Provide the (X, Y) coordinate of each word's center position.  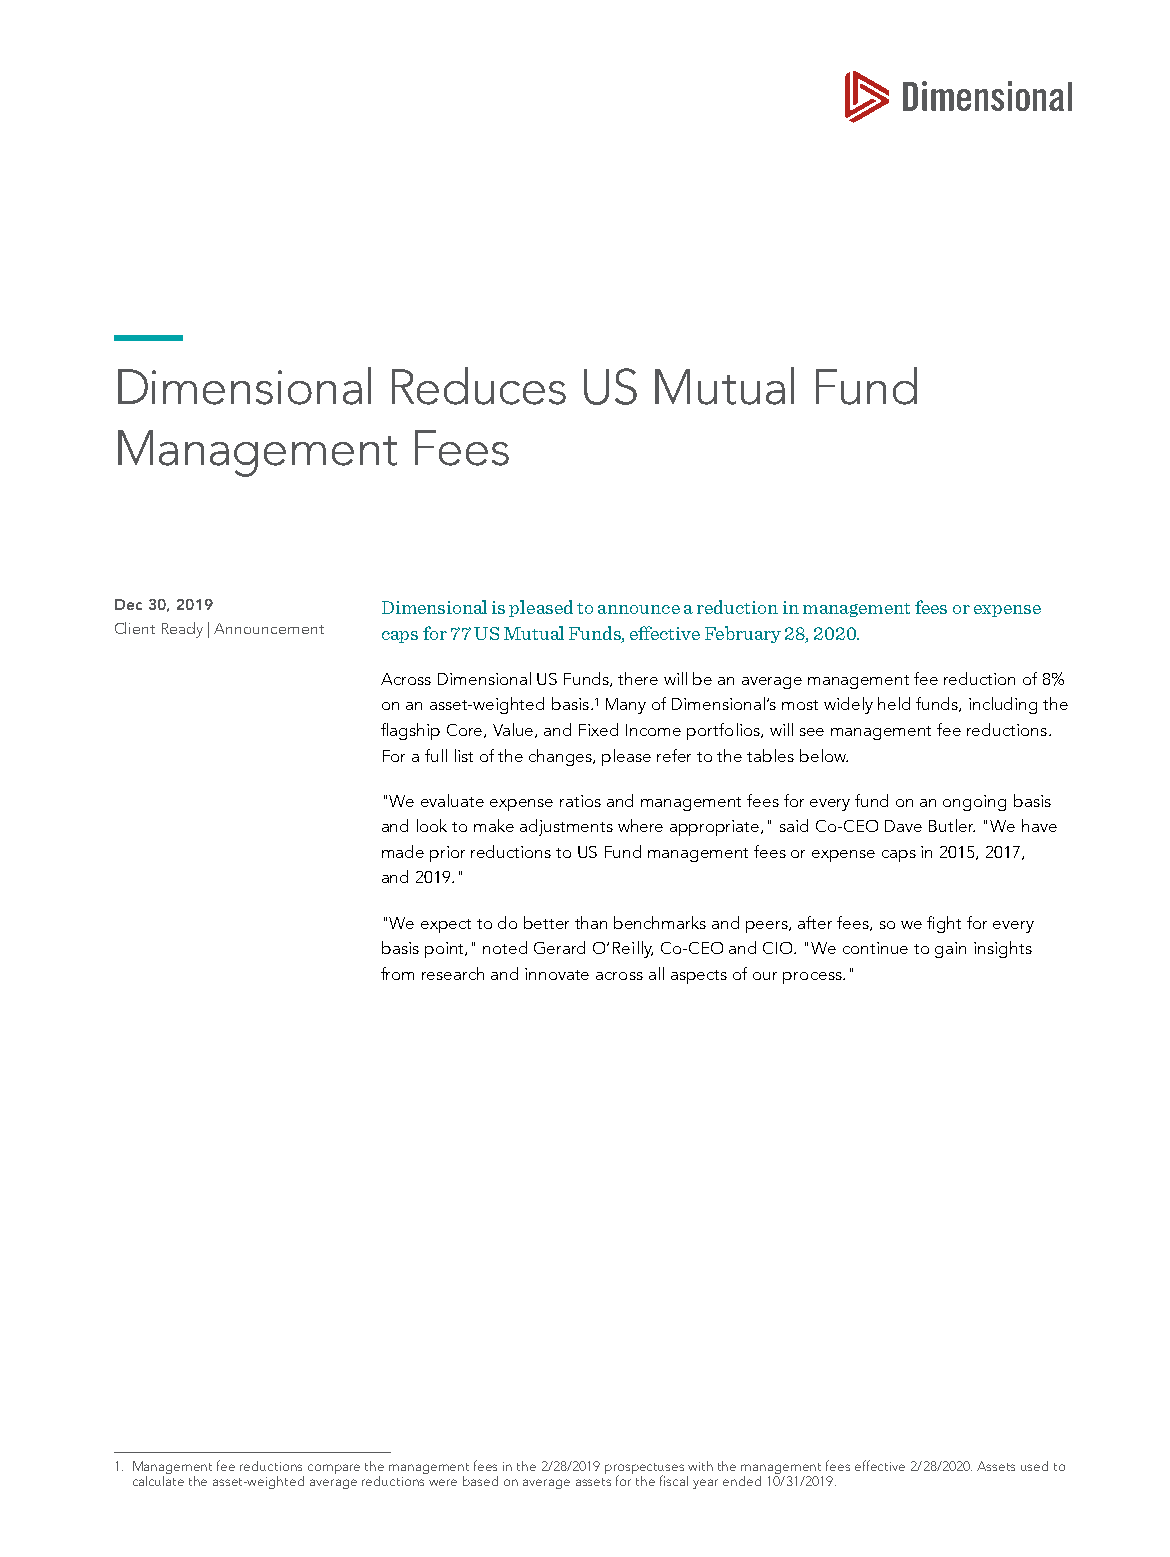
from (397, 973)
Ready (182, 630)
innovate (557, 974)
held (894, 703)
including (1003, 705)
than (591, 922)
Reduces (479, 386)
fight (944, 924)
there (638, 678)
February (743, 634)
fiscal (674, 1480)
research (453, 973)
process (813, 978)
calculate (158, 1479)
